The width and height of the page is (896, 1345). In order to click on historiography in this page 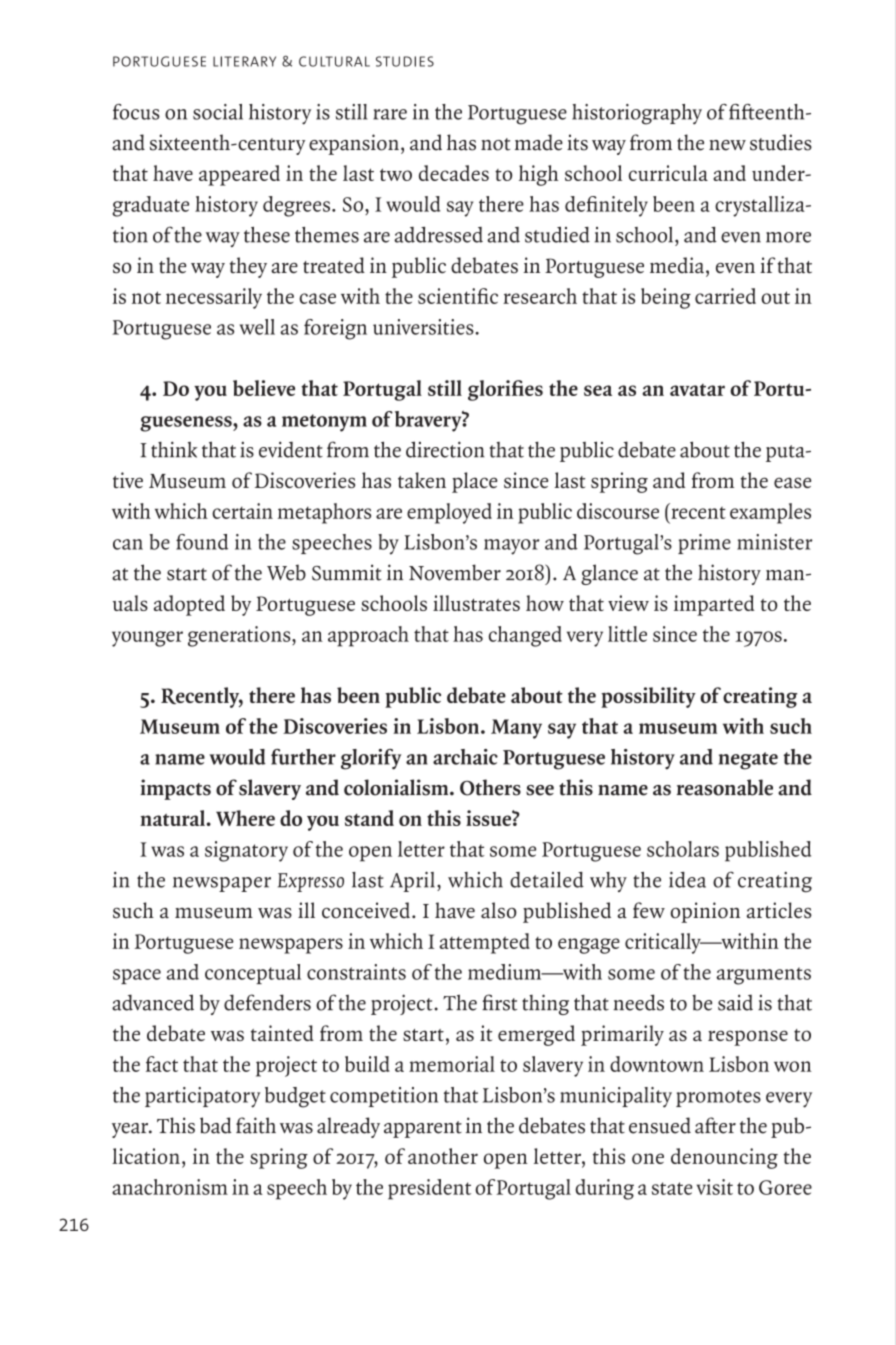, I will do `click(637, 114)`.
